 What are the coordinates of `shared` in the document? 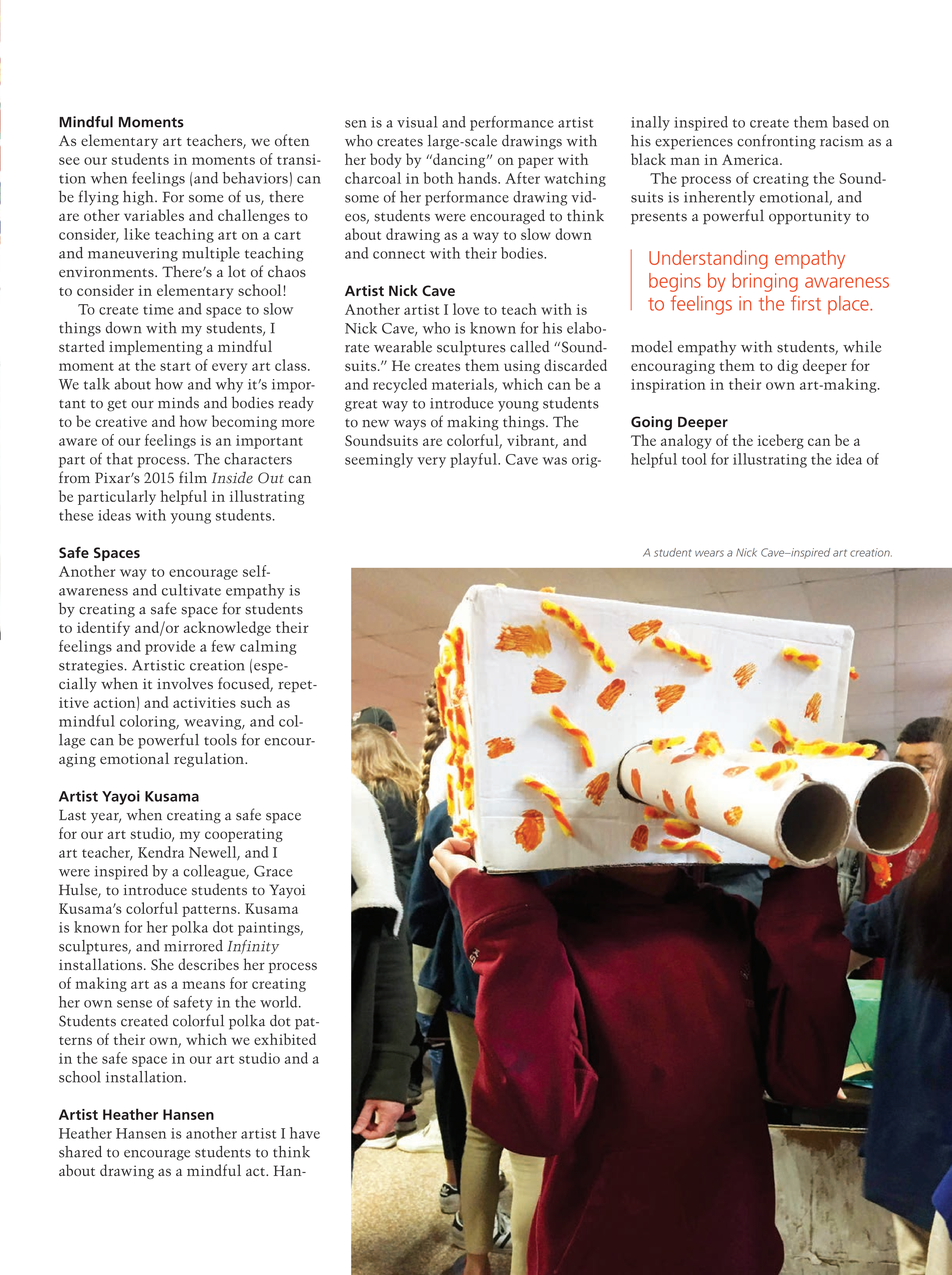 It's located at (80, 1152).
